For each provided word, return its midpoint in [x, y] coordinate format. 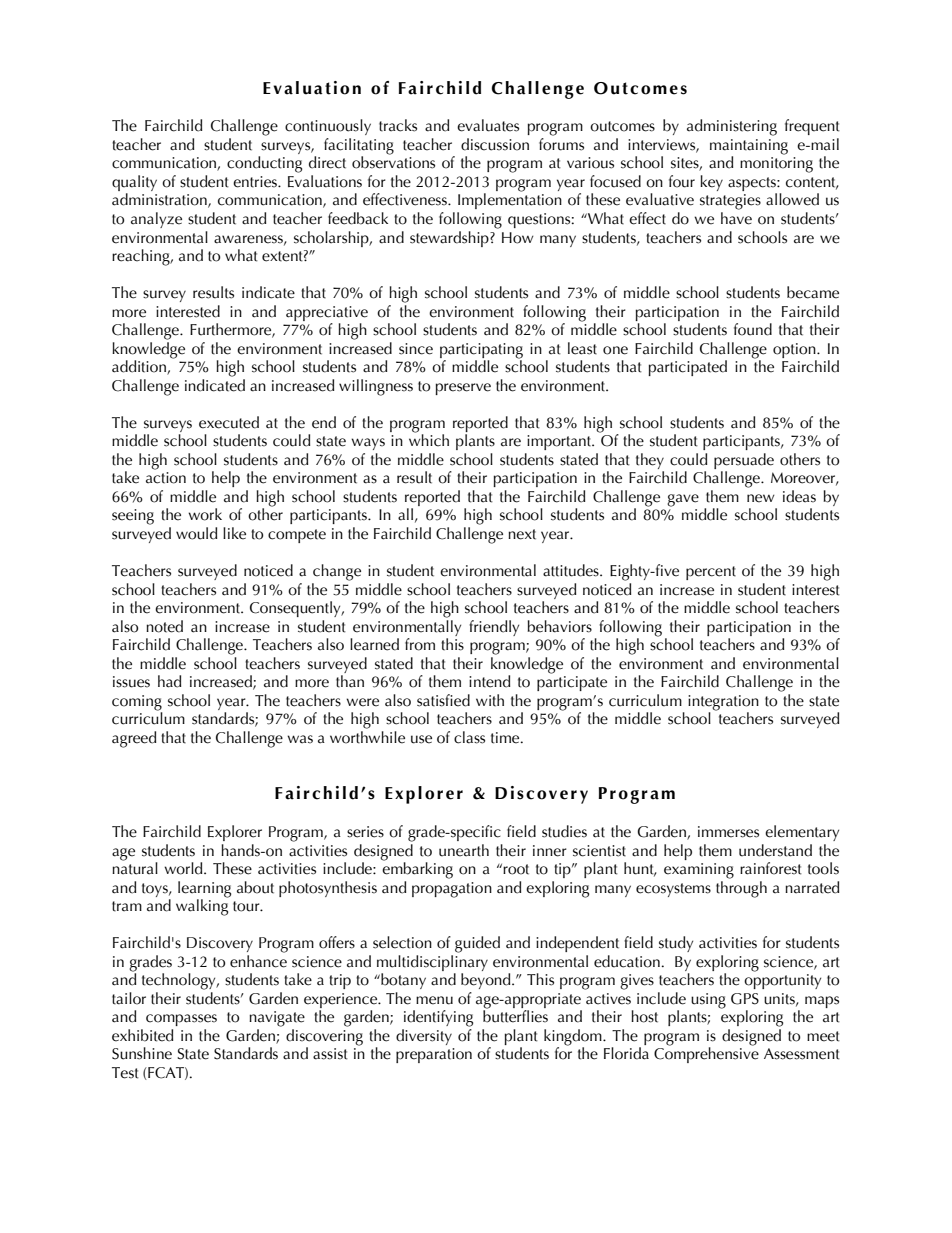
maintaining [749, 148]
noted [164, 626]
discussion [495, 144]
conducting [264, 164]
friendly [494, 628]
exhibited [142, 1035]
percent [711, 573]
